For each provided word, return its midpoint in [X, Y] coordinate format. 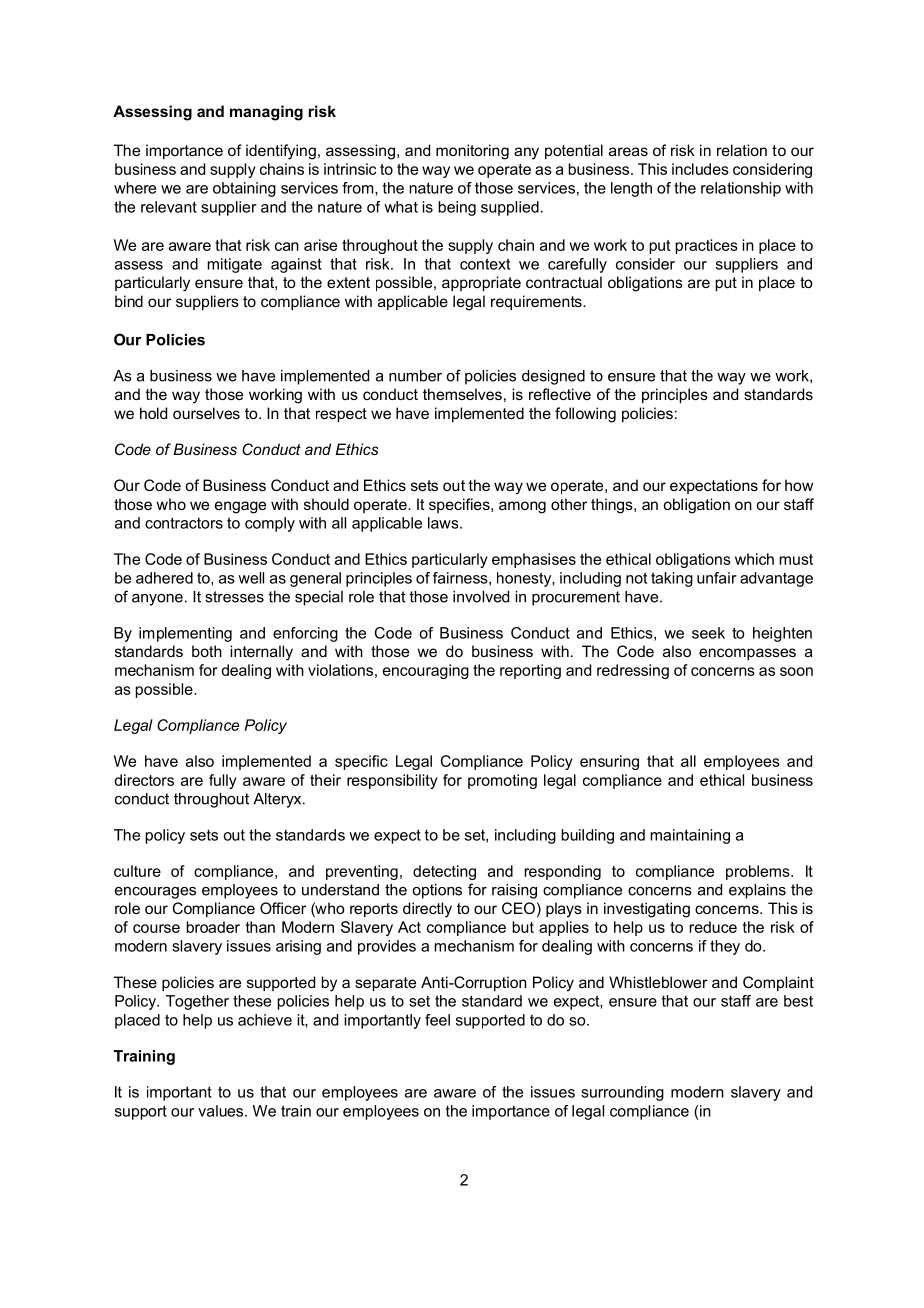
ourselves [206, 413]
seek [708, 633]
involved [481, 597]
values [222, 1111]
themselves [462, 394]
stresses [234, 597]
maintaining [690, 836]
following [585, 415]
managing [266, 113]
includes [700, 169]
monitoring [472, 152]
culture [137, 871]
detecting [444, 872]
